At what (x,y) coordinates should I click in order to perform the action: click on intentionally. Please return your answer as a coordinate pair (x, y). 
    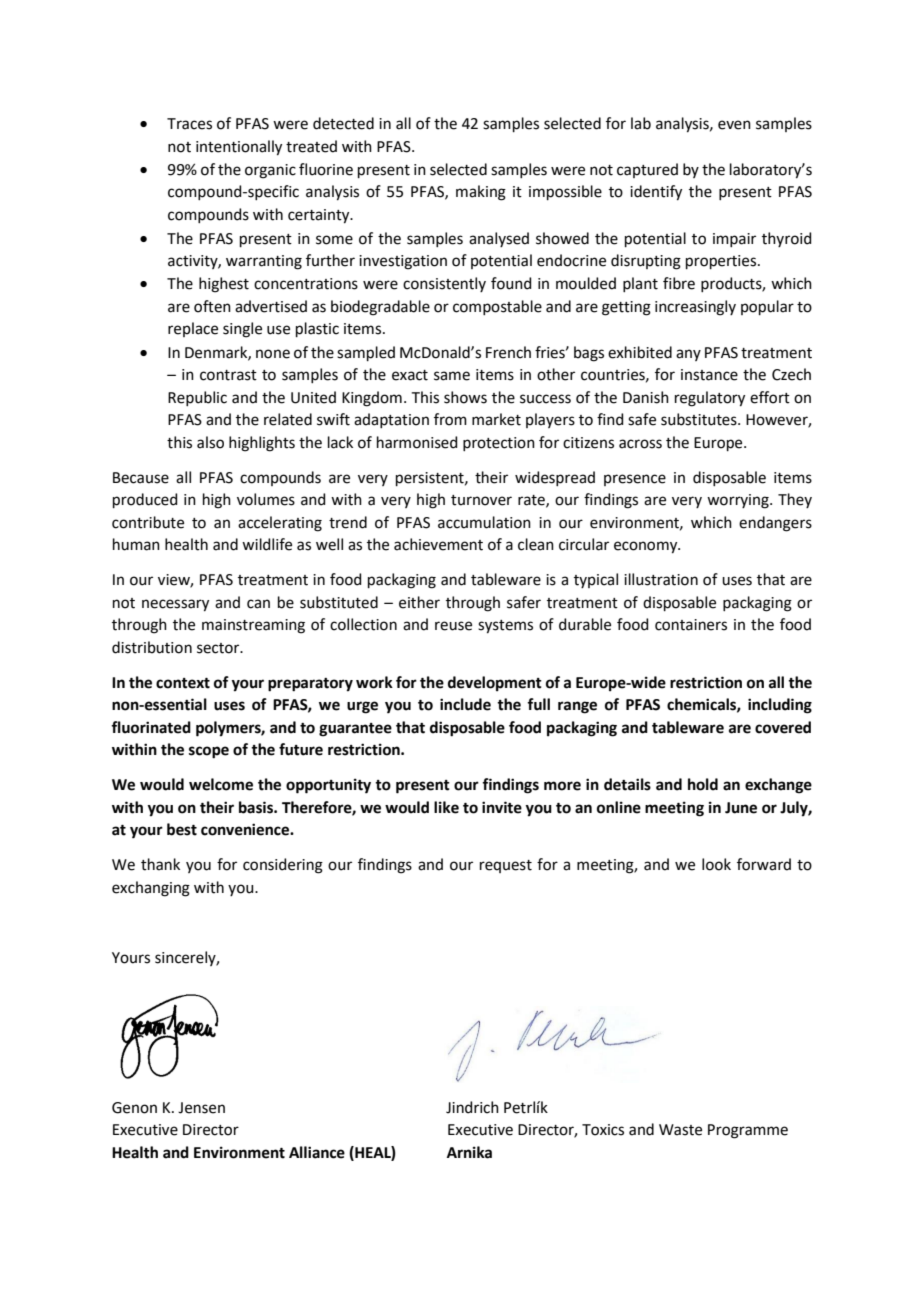
    Looking at the image, I should click on (239, 148).
